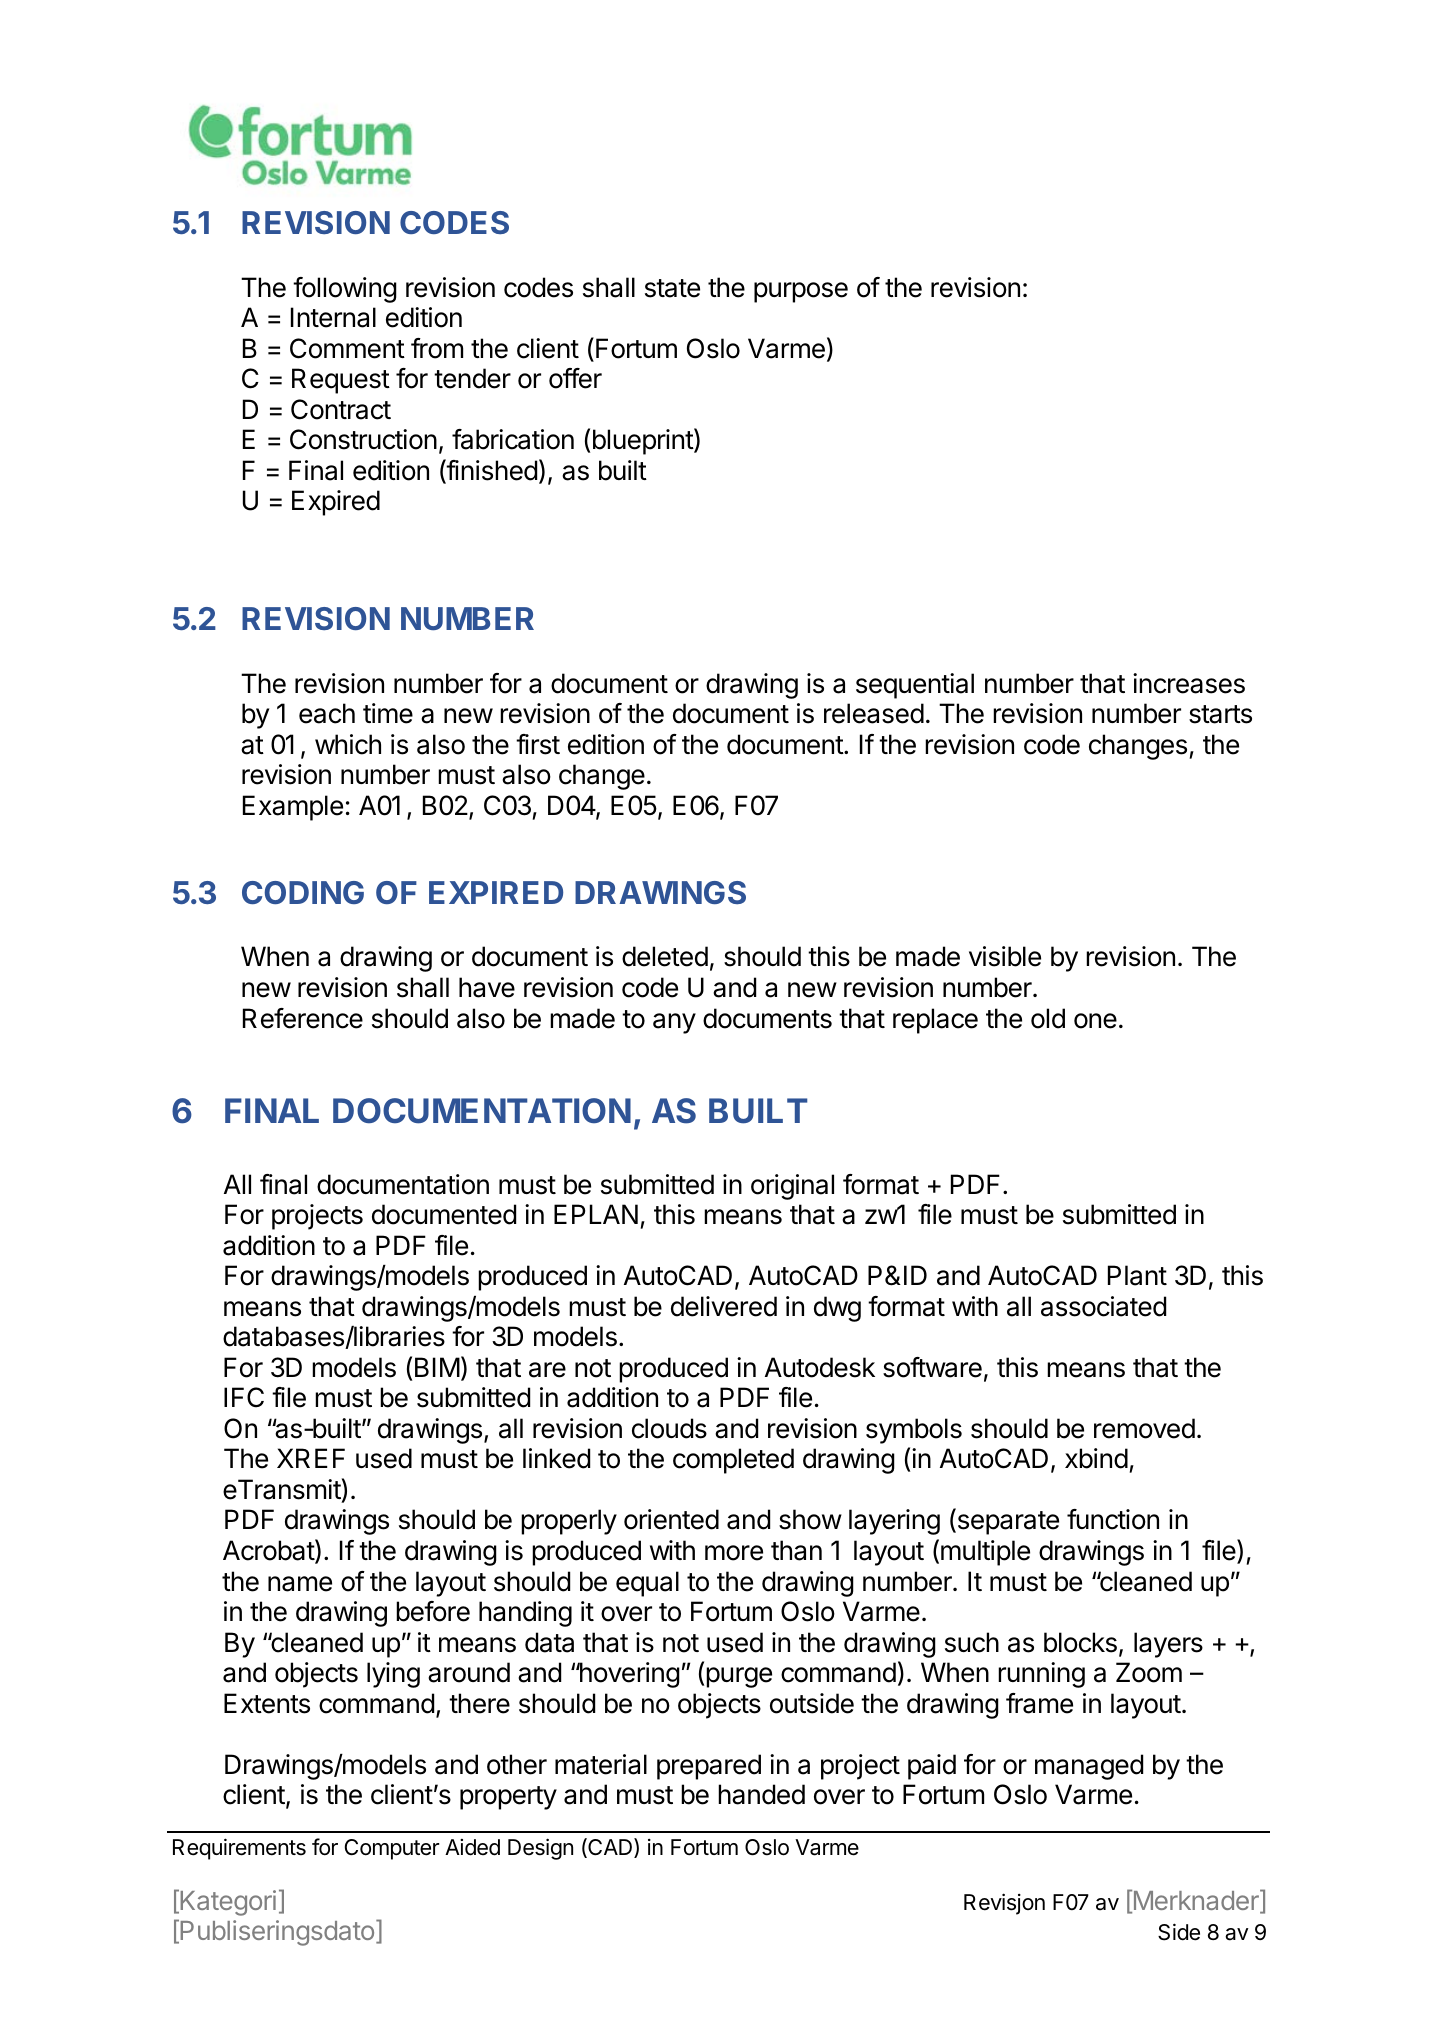 This document has height=2032, width=1437. Describe the element at coordinates (1095, 1021) in the document. I see `one` at that location.
